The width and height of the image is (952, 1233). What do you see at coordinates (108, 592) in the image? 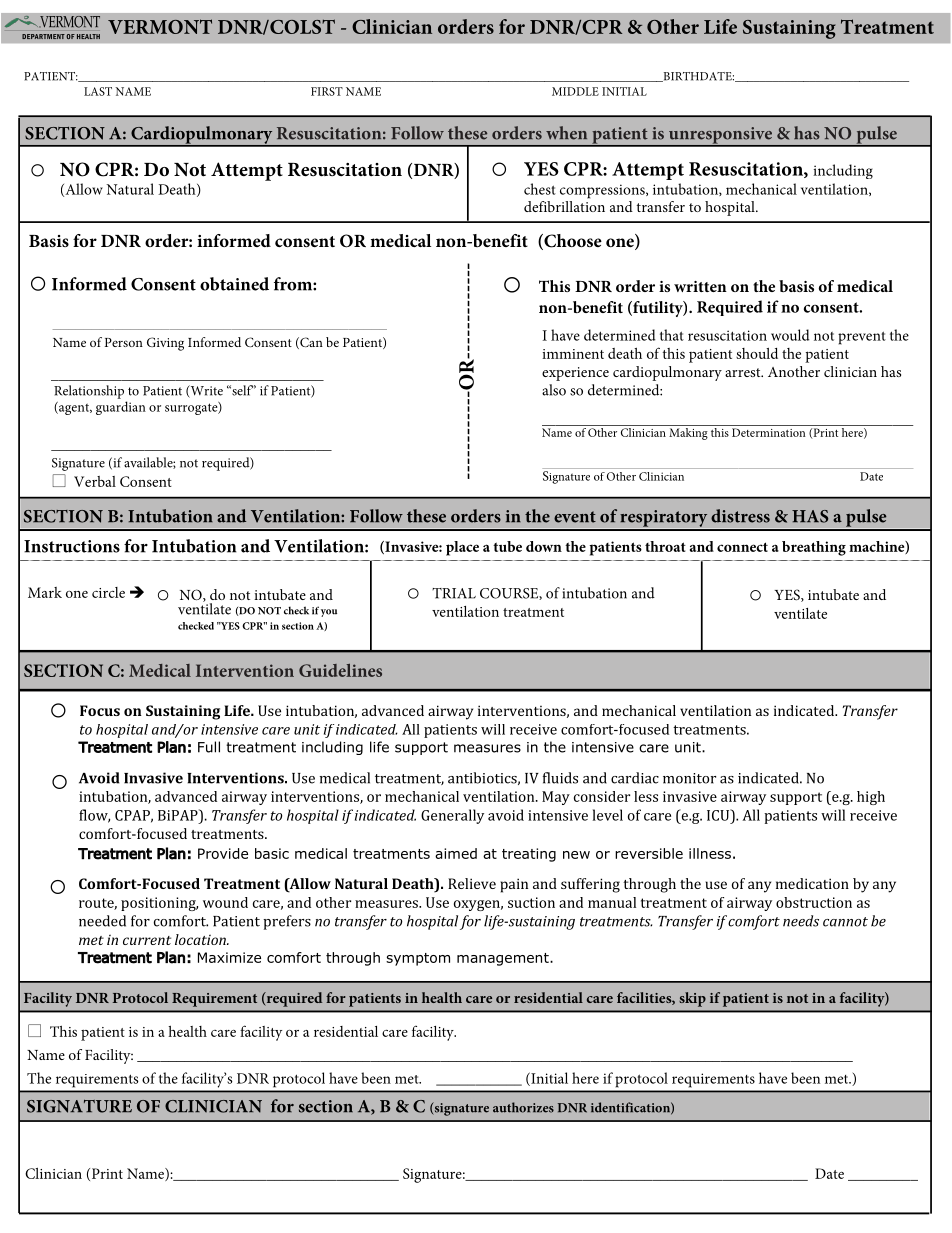
I see `circle` at bounding box center [108, 592].
